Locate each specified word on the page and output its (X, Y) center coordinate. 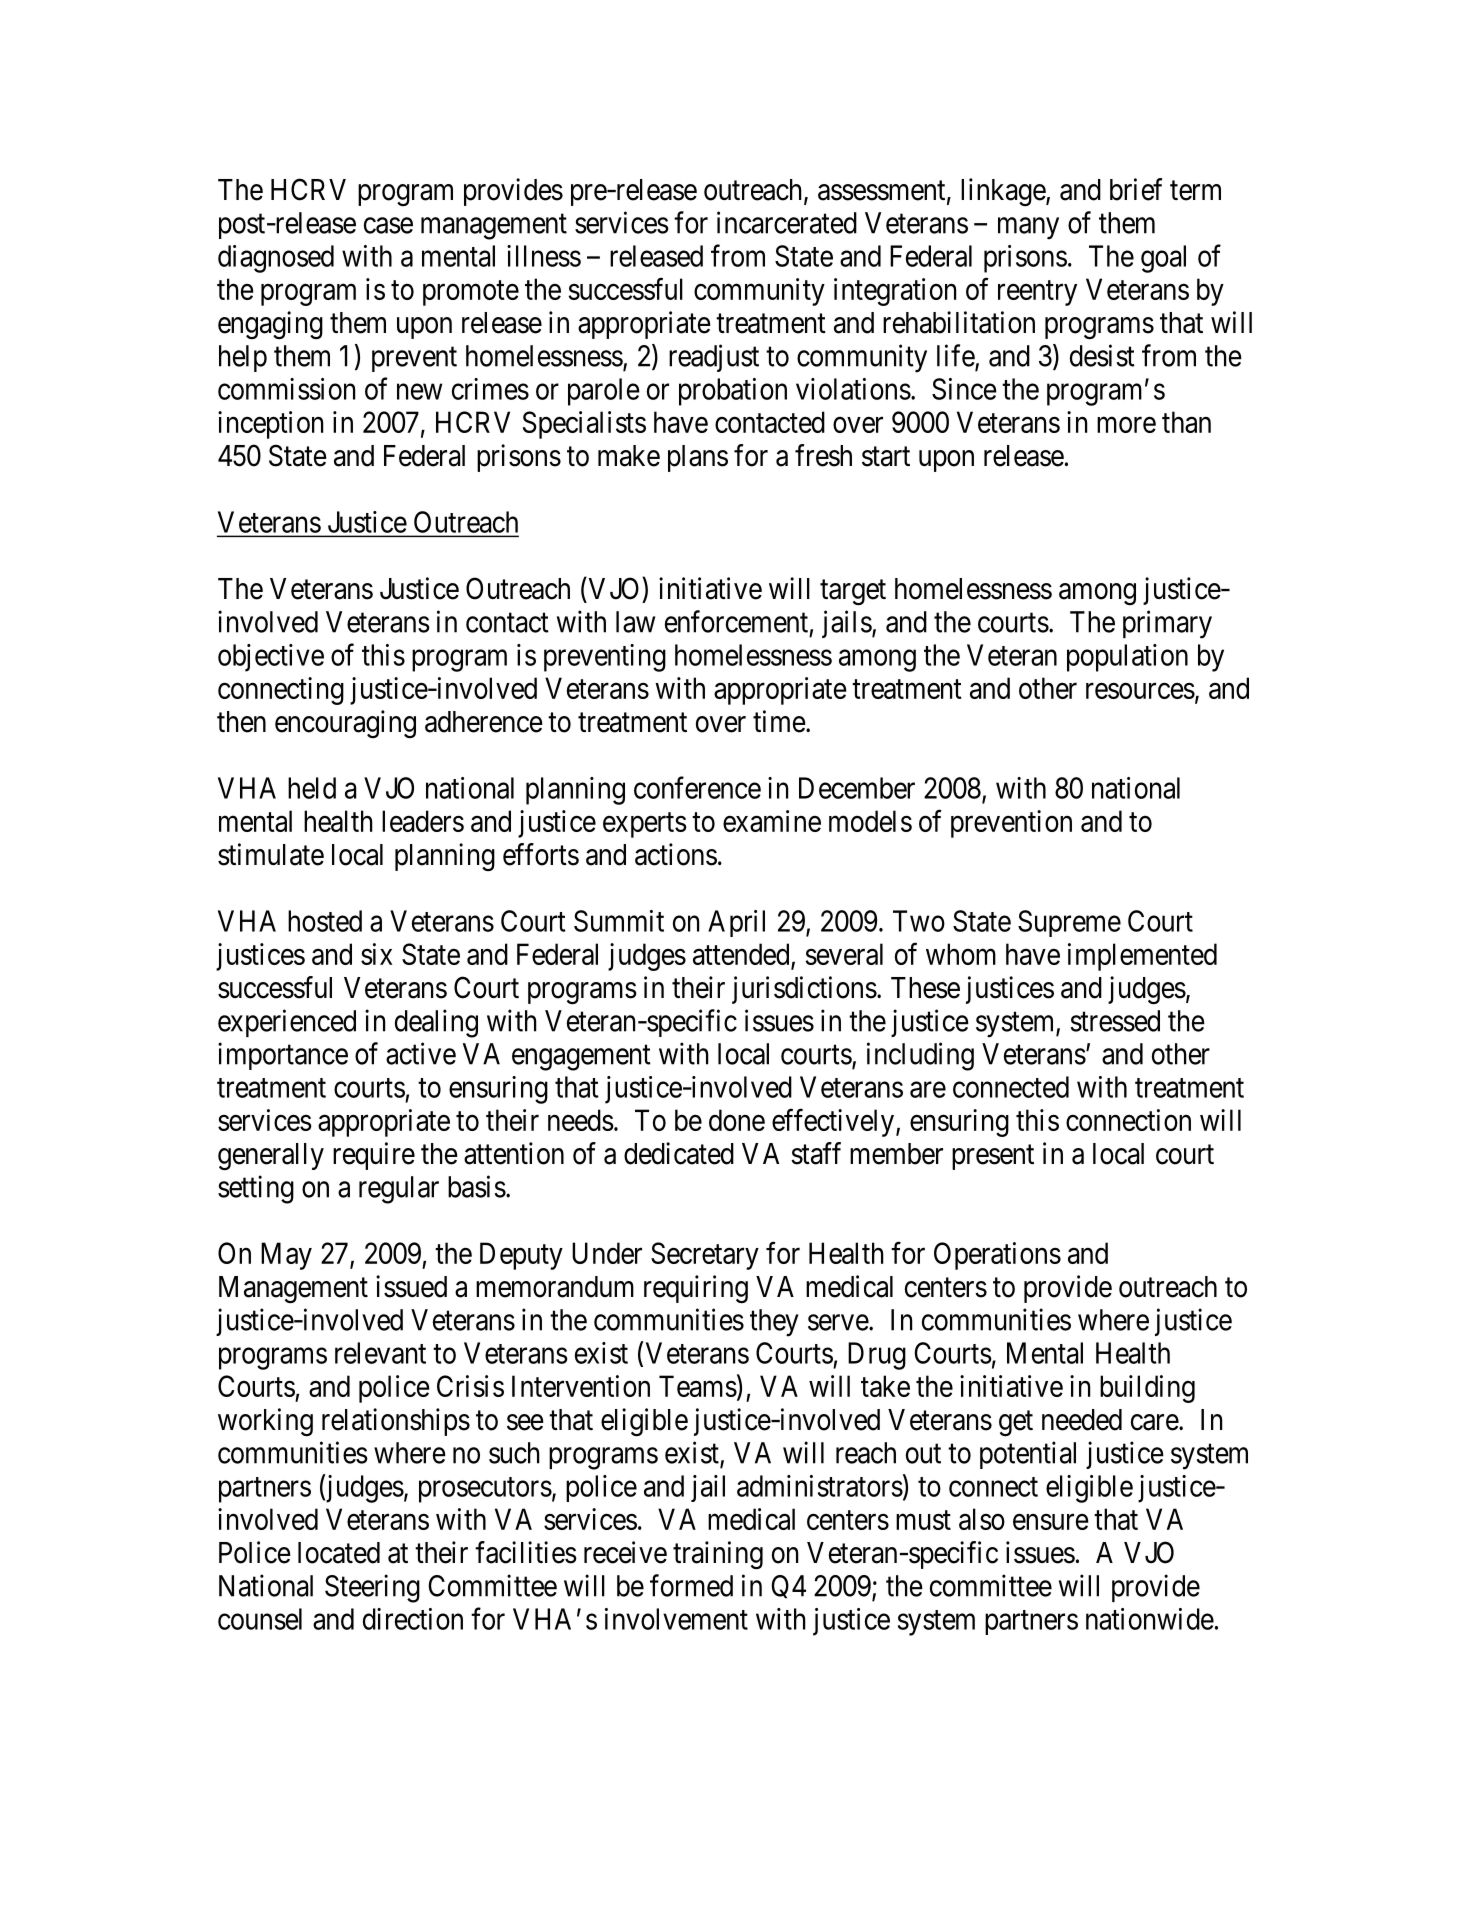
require (374, 1156)
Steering (372, 1588)
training (718, 1555)
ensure (1051, 1522)
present (993, 1157)
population (1127, 658)
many (1028, 229)
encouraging (345, 724)
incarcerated (787, 222)
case (388, 226)
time (779, 721)
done (737, 1120)
